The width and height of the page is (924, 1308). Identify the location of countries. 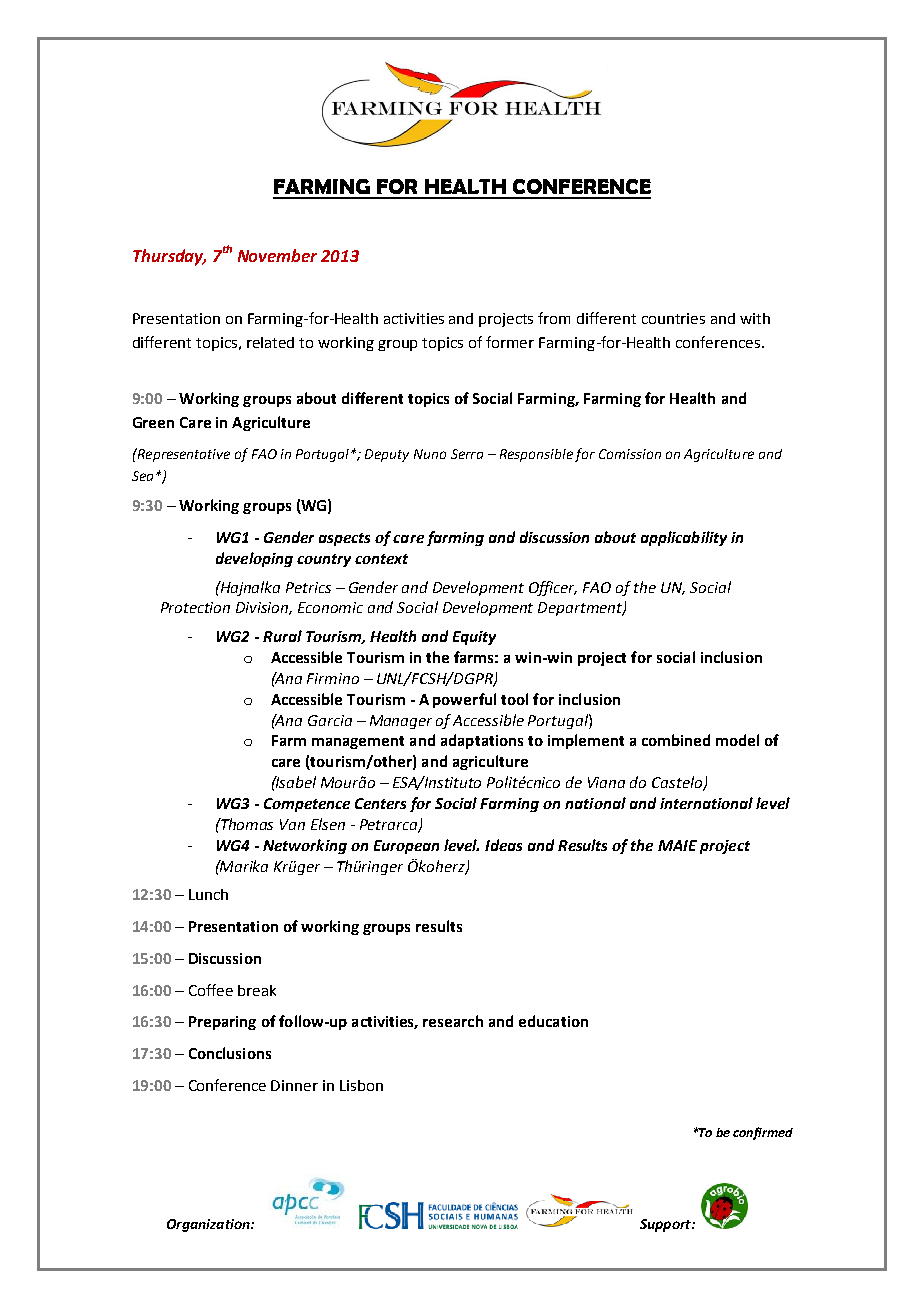
(673, 318).
